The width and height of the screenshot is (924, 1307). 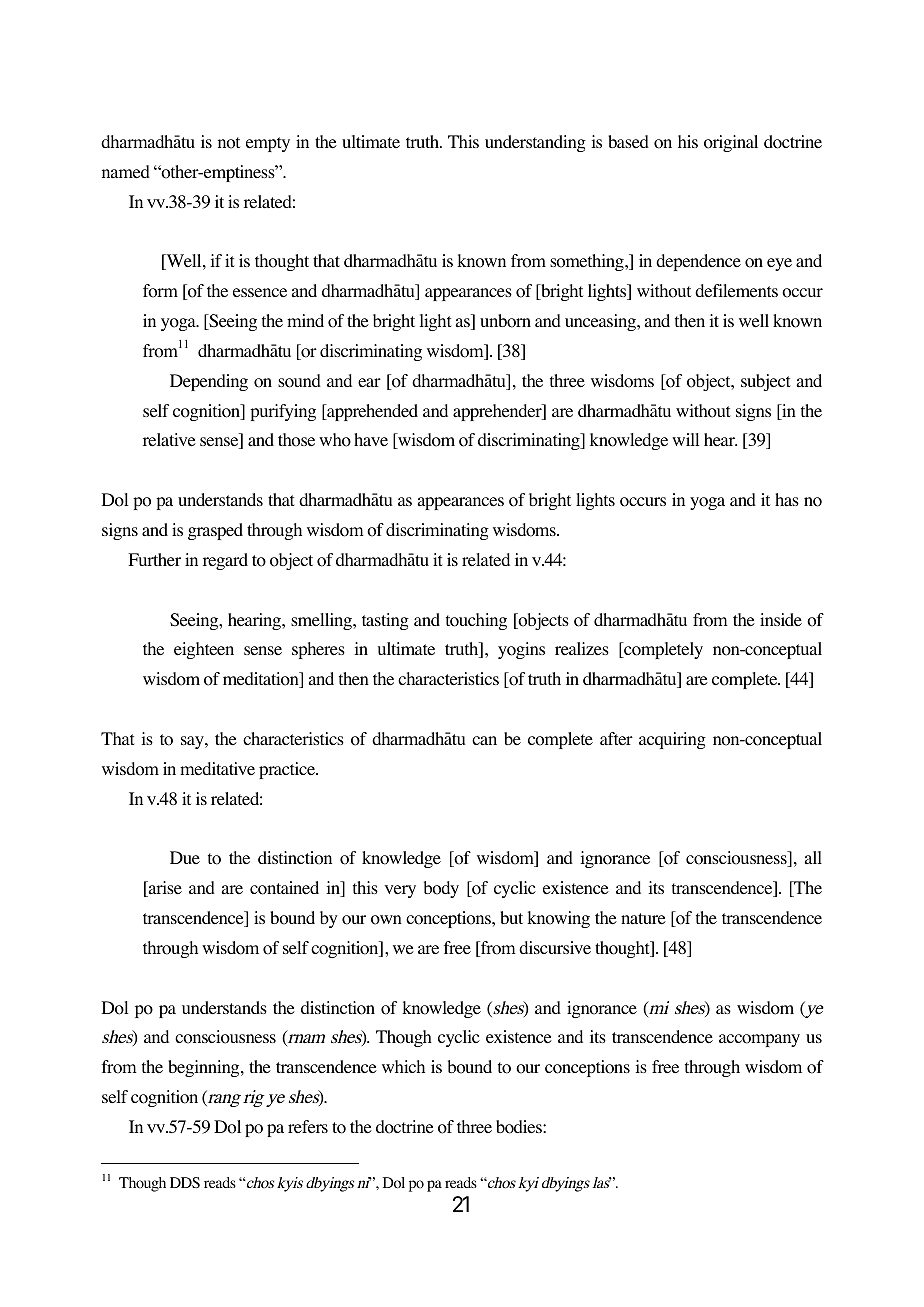 What do you see at coordinates (731, 143) in the screenshot?
I see `original` at bounding box center [731, 143].
